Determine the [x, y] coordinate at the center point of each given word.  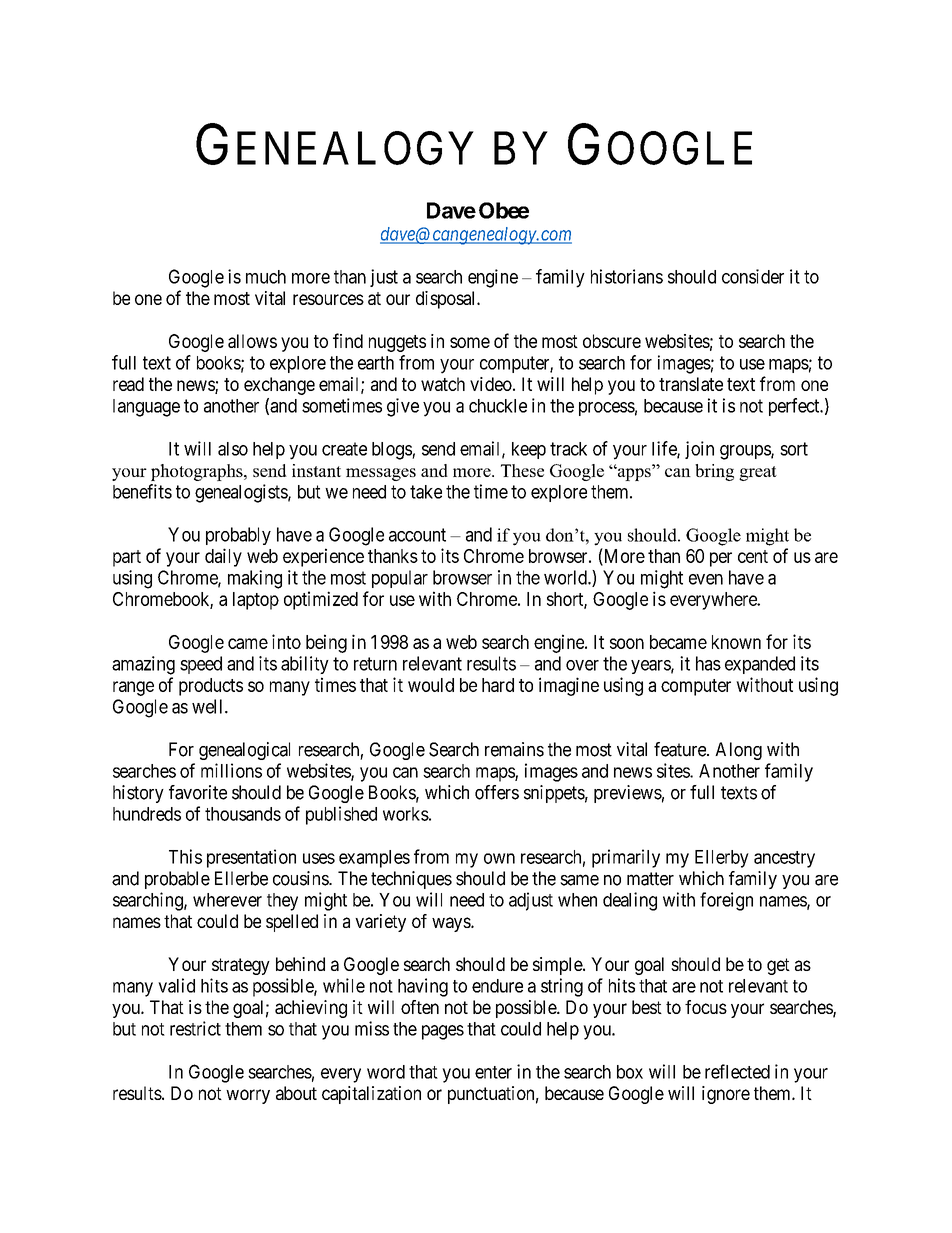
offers [497, 792]
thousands [243, 814]
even [706, 579]
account [417, 535]
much [266, 277]
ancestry [784, 859]
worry [248, 1096]
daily [223, 557]
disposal [447, 300]
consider [753, 276]
